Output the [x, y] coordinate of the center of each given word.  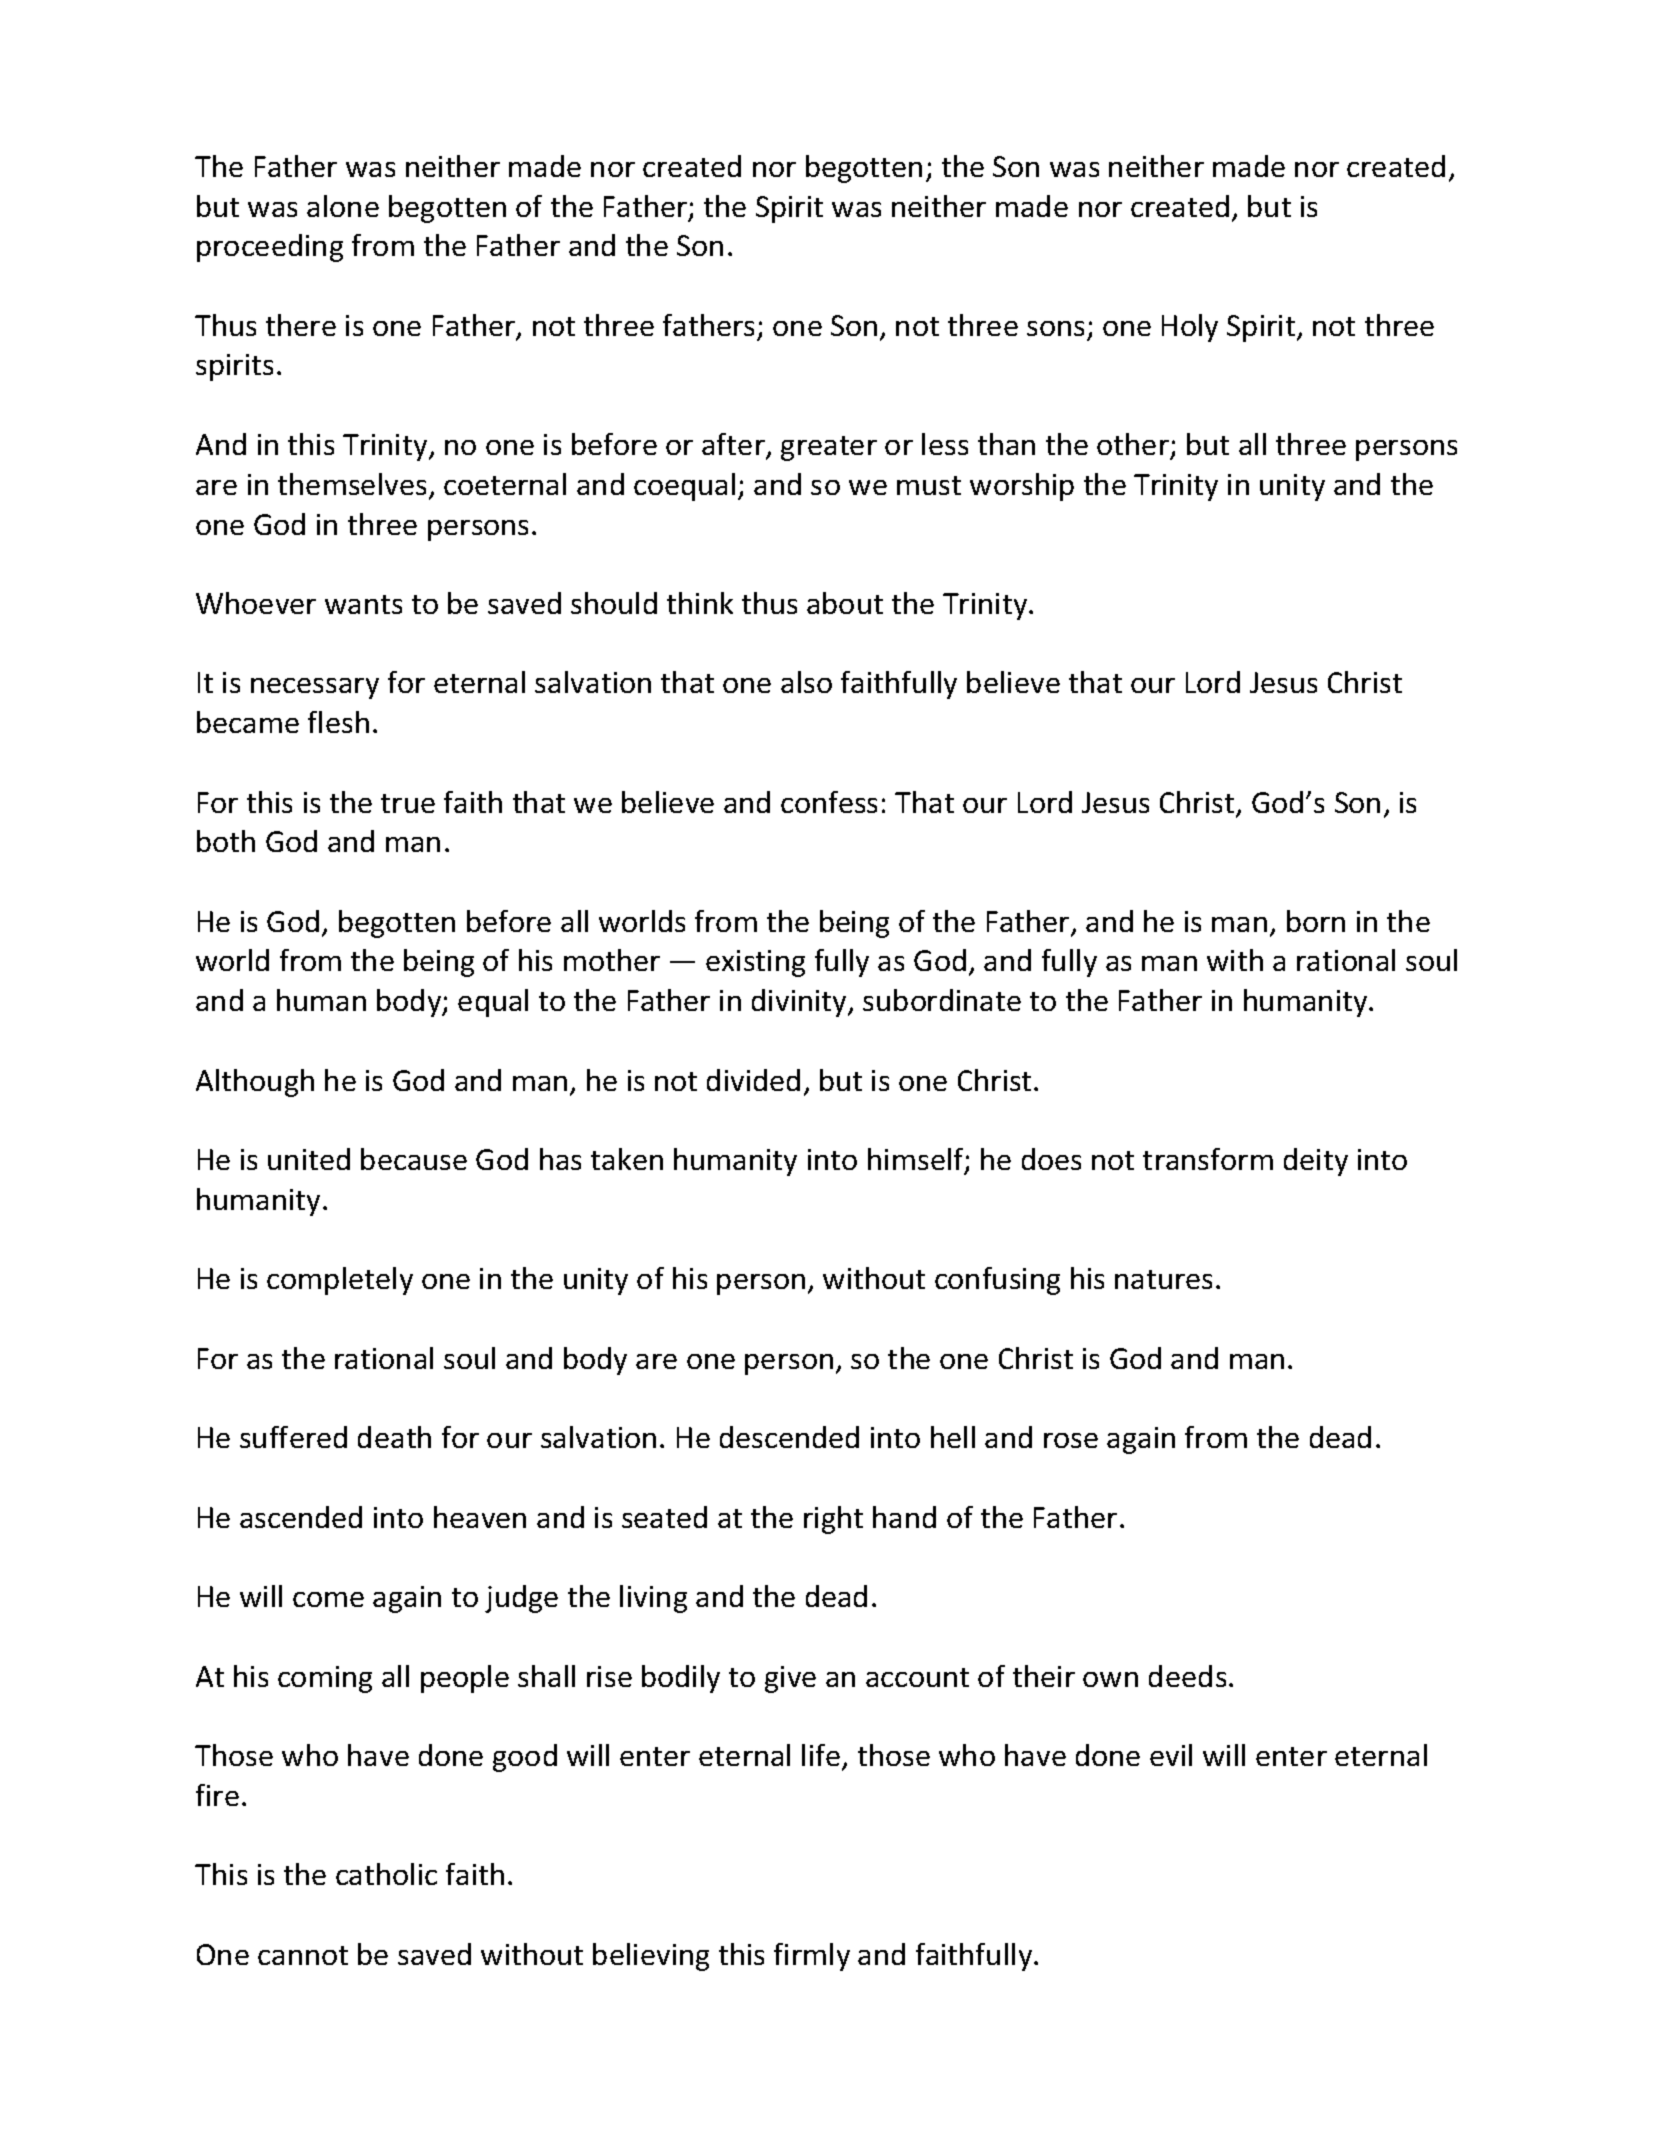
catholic [386, 1874]
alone [343, 206]
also [806, 682]
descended [789, 1437]
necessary [315, 688]
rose [1071, 1440]
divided [753, 1080]
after [734, 445]
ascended [301, 1517]
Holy [1190, 328]
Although [255, 1083]
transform [1208, 1159]
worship [1022, 487]
